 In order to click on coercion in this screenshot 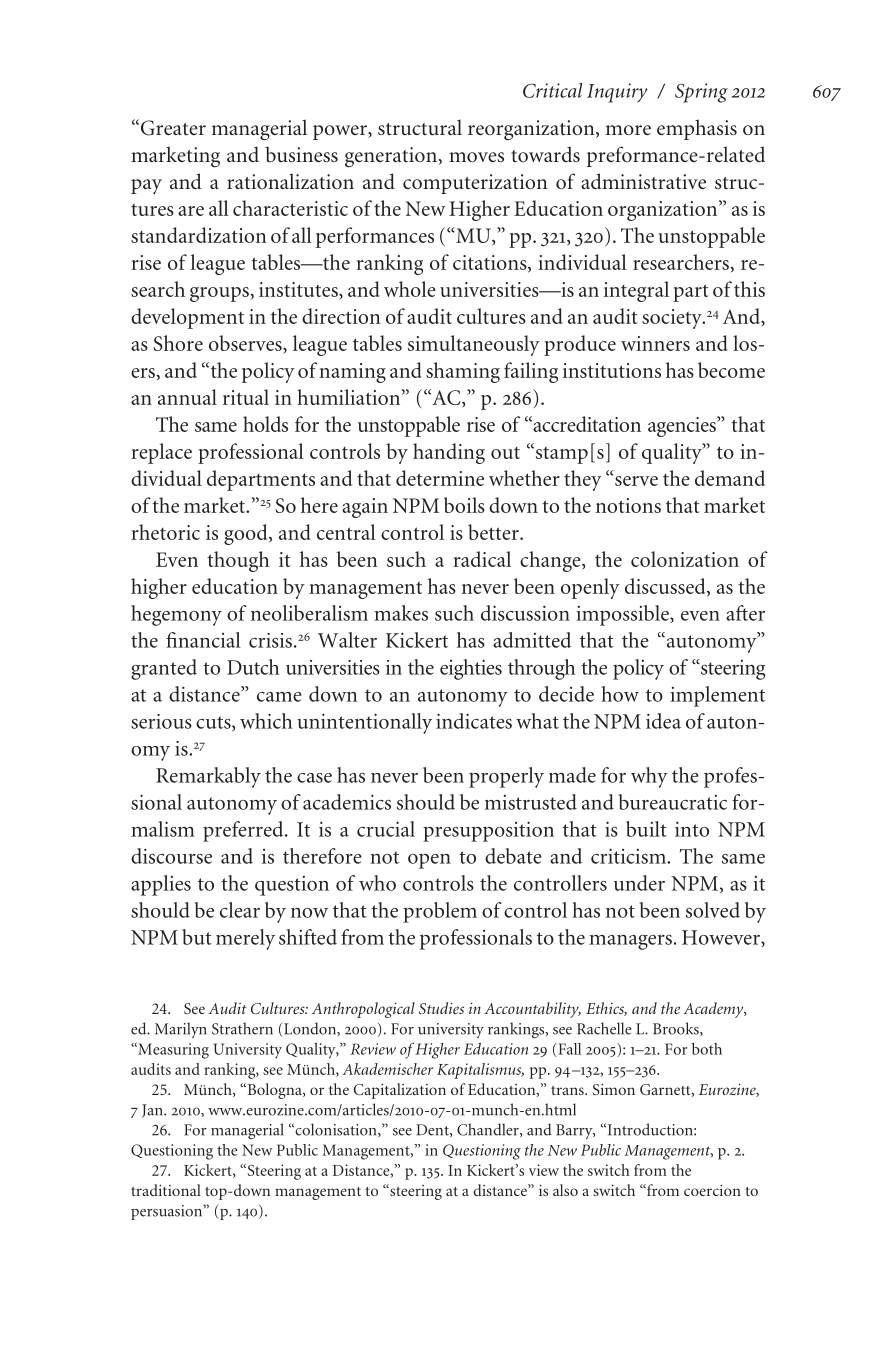, I will do `click(712, 1190)`.
